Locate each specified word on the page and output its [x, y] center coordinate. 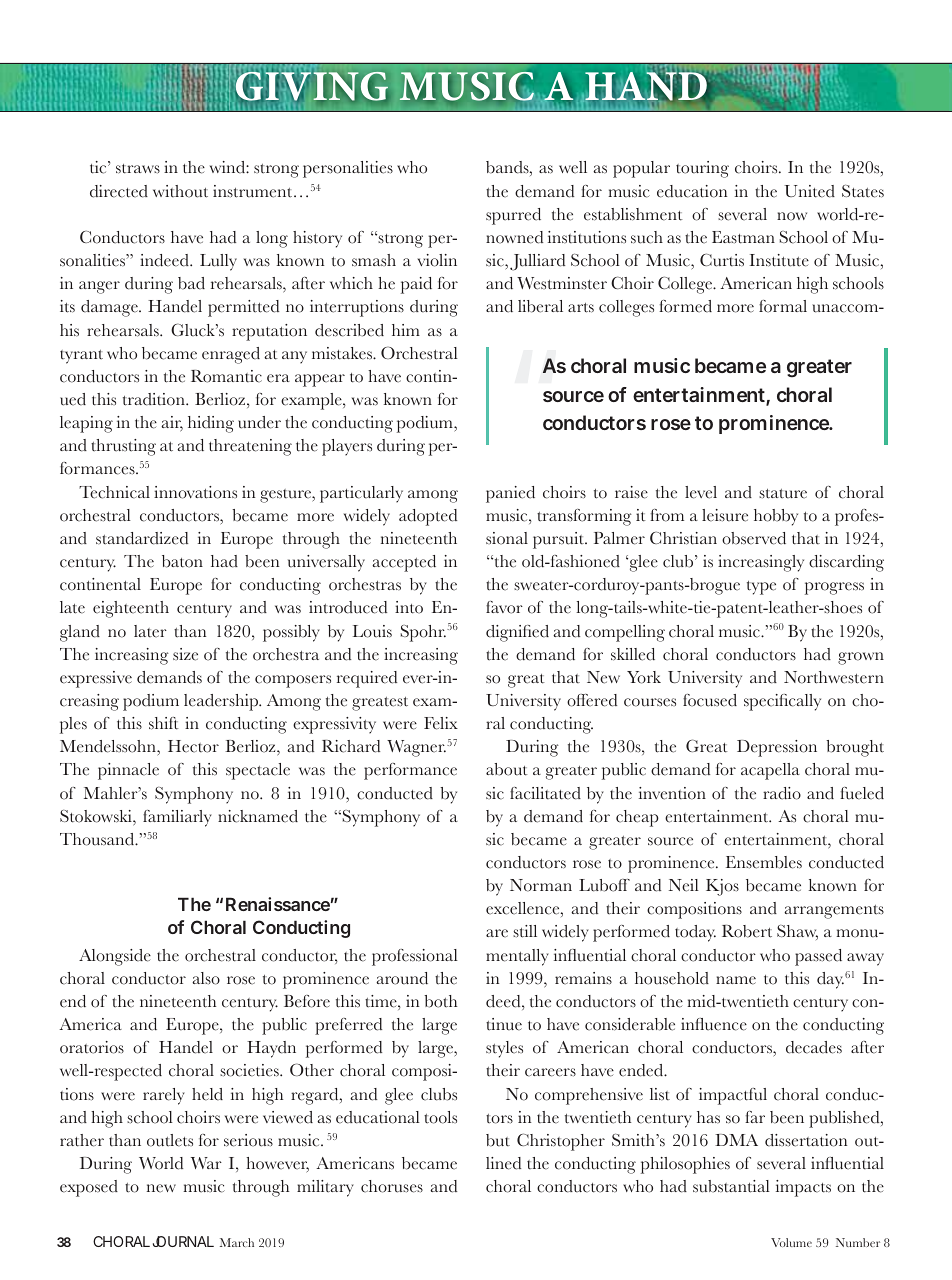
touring [702, 169]
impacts [803, 1188]
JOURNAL [183, 1241]
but [498, 1140]
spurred [513, 216]
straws [138, 169]
